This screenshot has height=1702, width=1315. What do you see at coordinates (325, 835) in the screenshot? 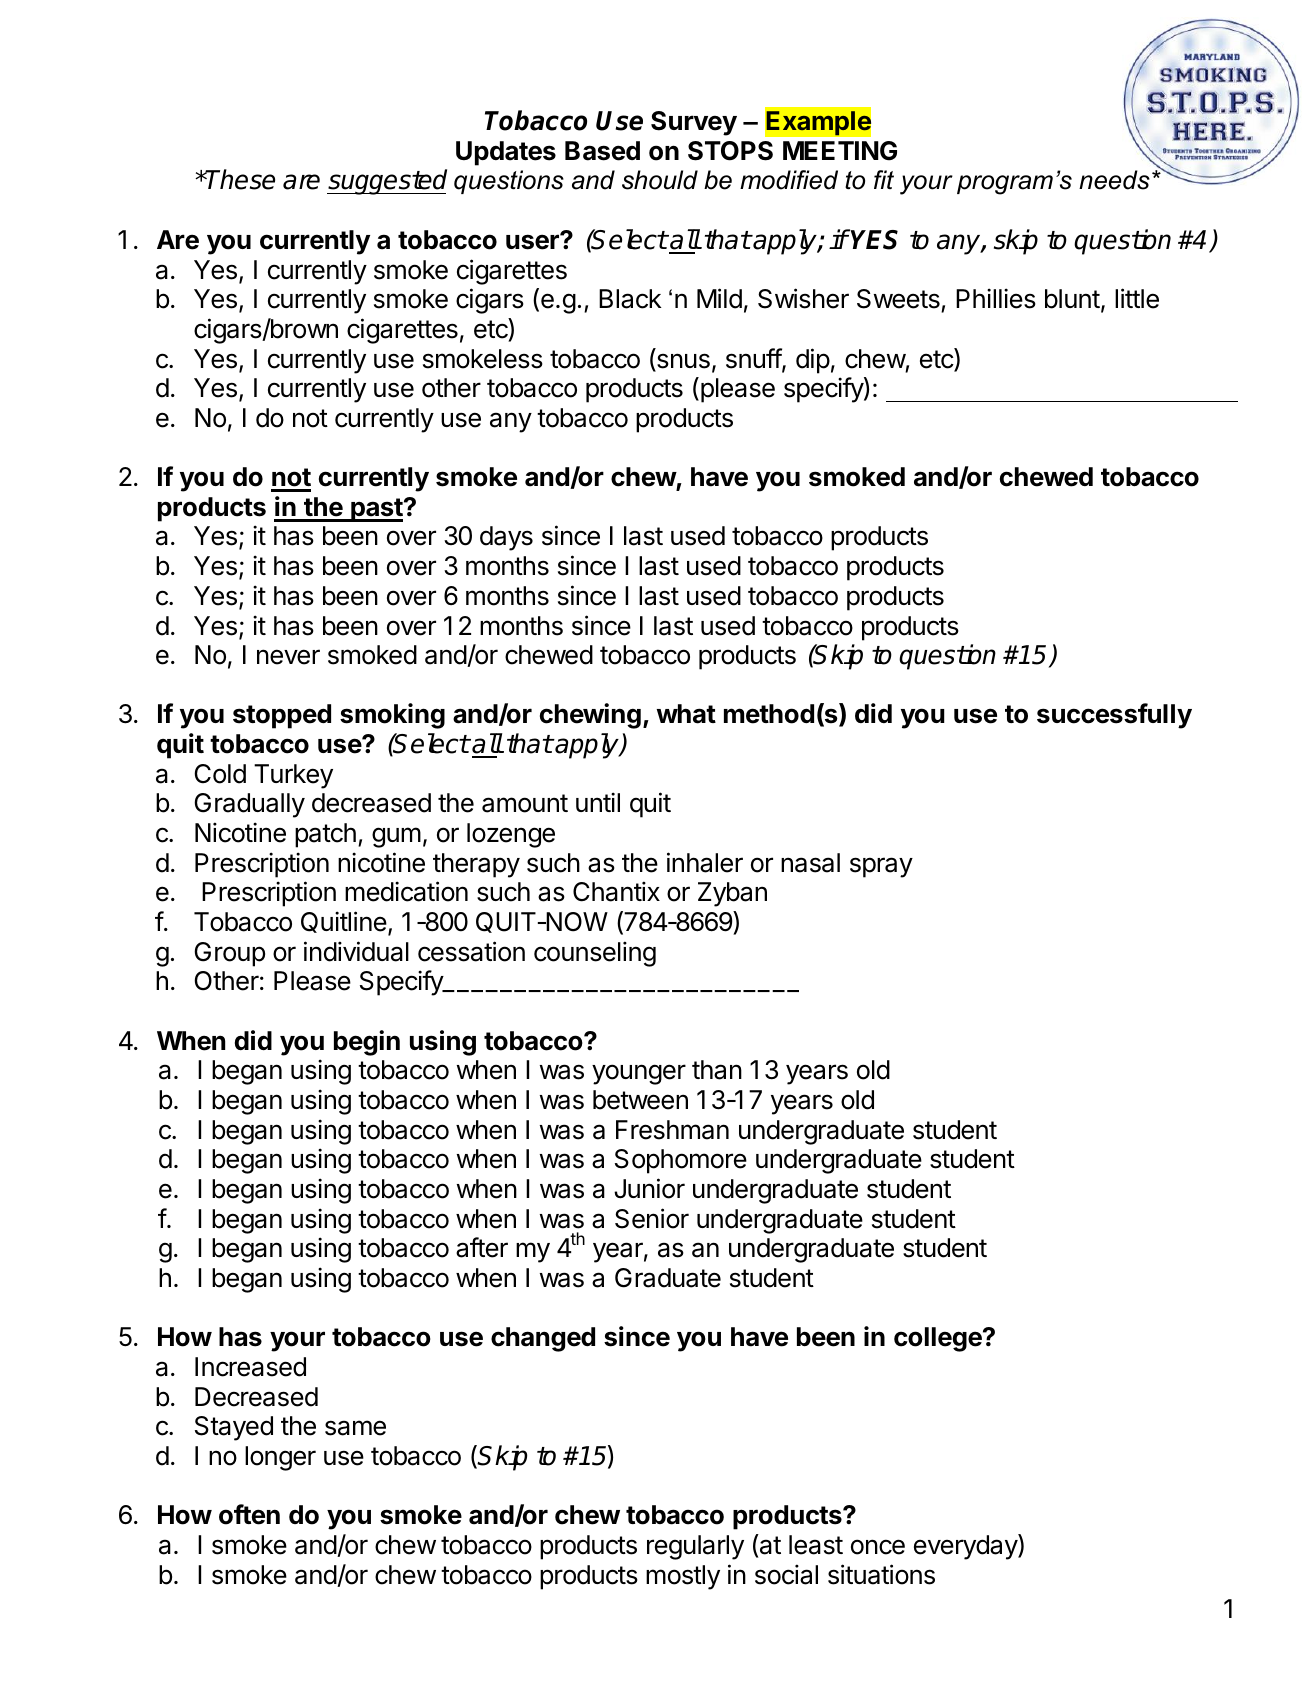
I see `patch` at bounding box center [325, 835].
